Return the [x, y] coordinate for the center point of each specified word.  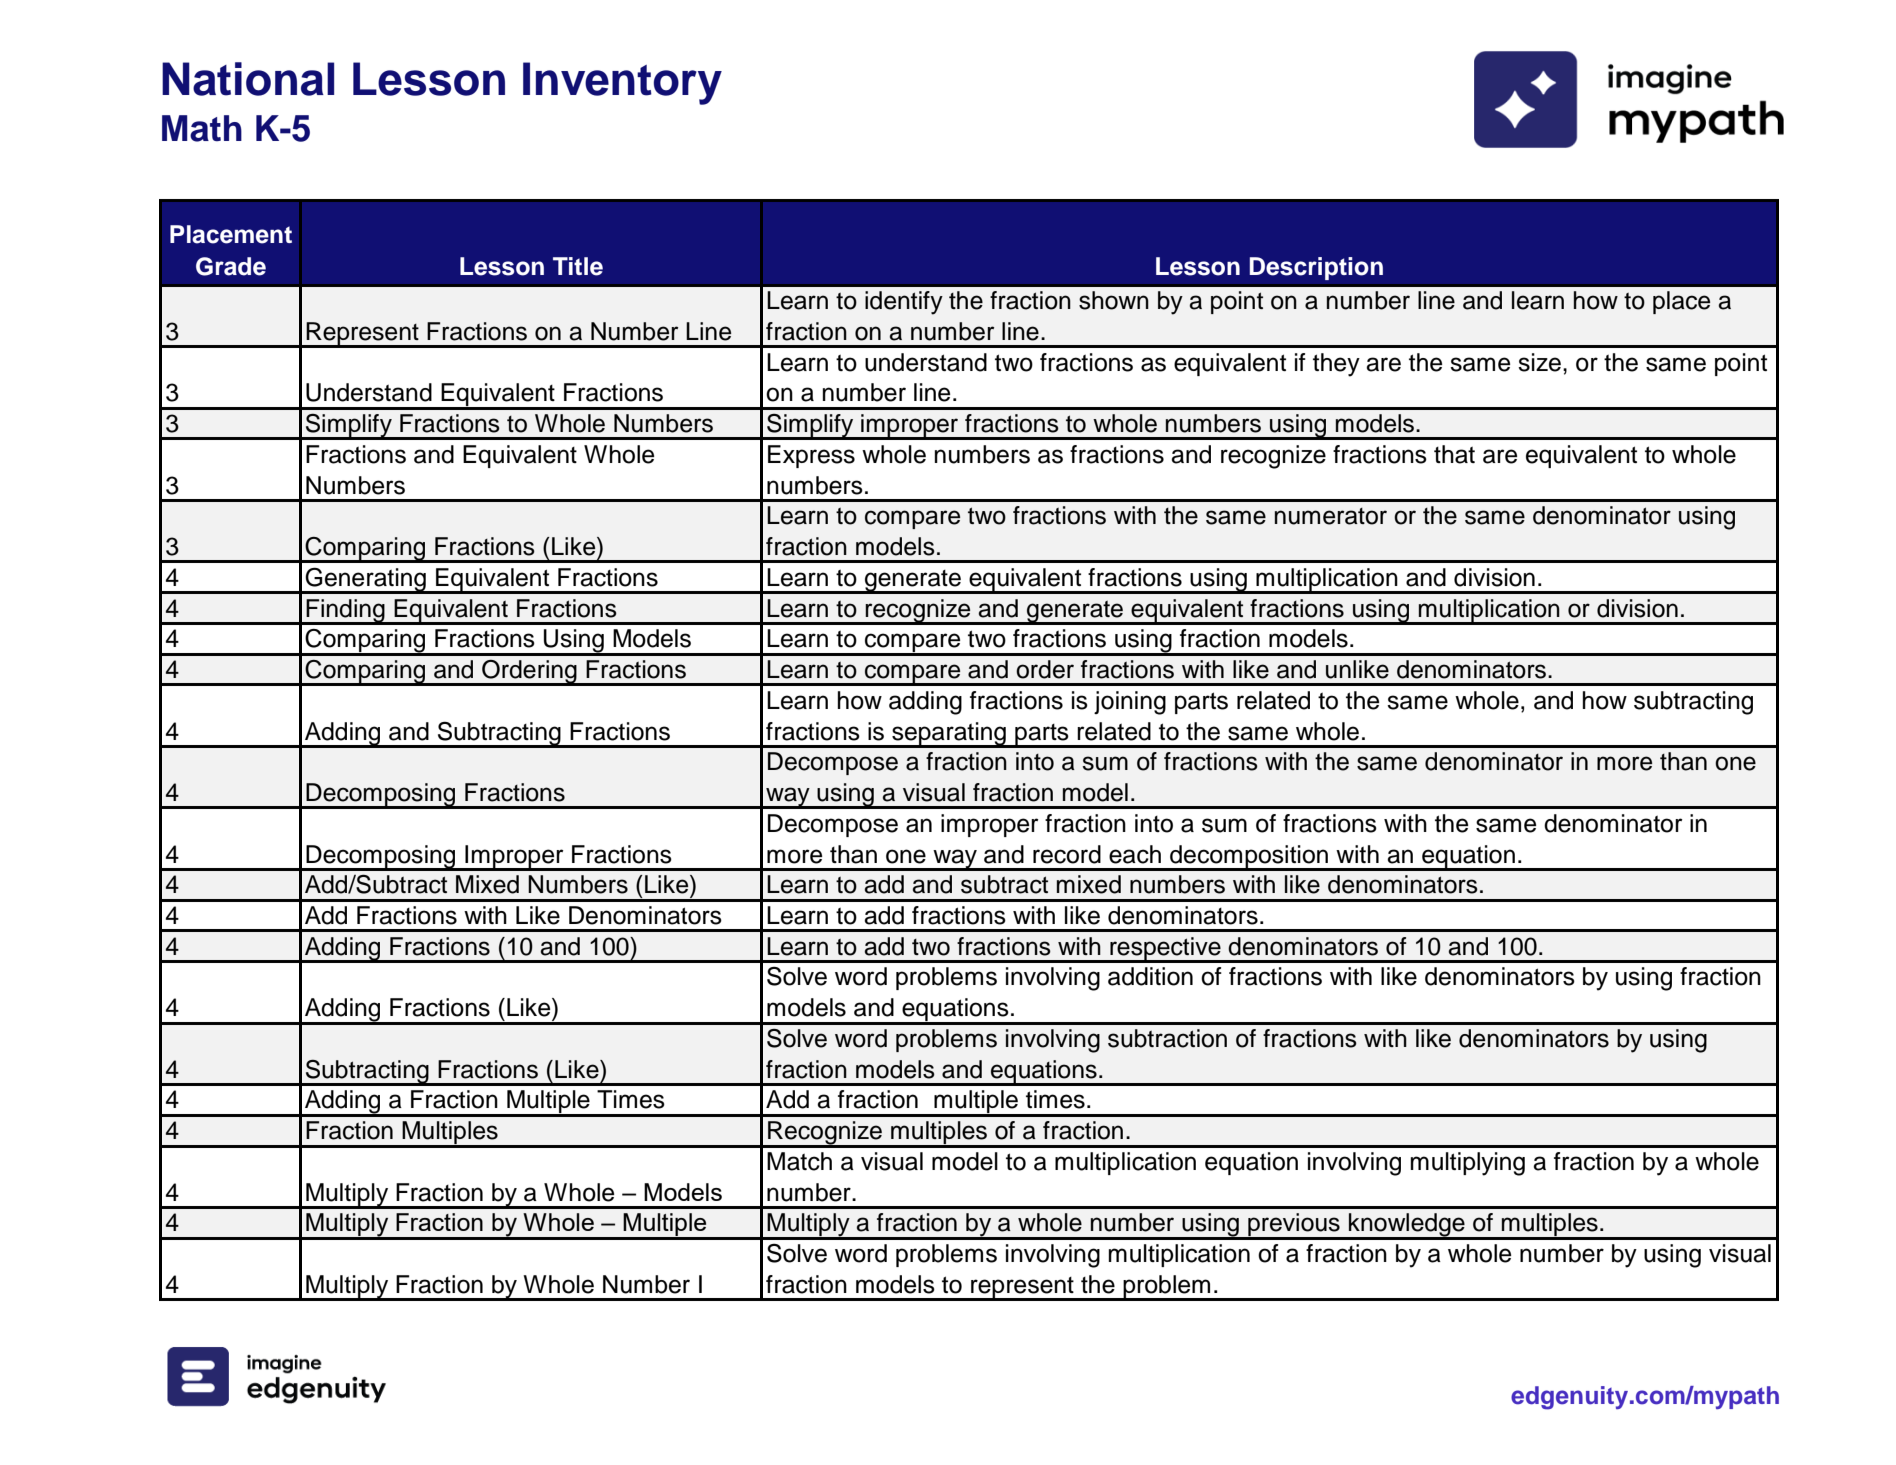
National [248, 79]
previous [1294, 1226]
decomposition [1249, 857]
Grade [231, 266]
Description [1316, 268]
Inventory [622, 83]
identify [904, 303]
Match [799, 1161]
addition [1150, 976]
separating [949, 734]
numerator [1331, 516]
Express [811, 456]
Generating [366, 581]
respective [1165, 949]
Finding [346, 611]
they [1336, 365]
